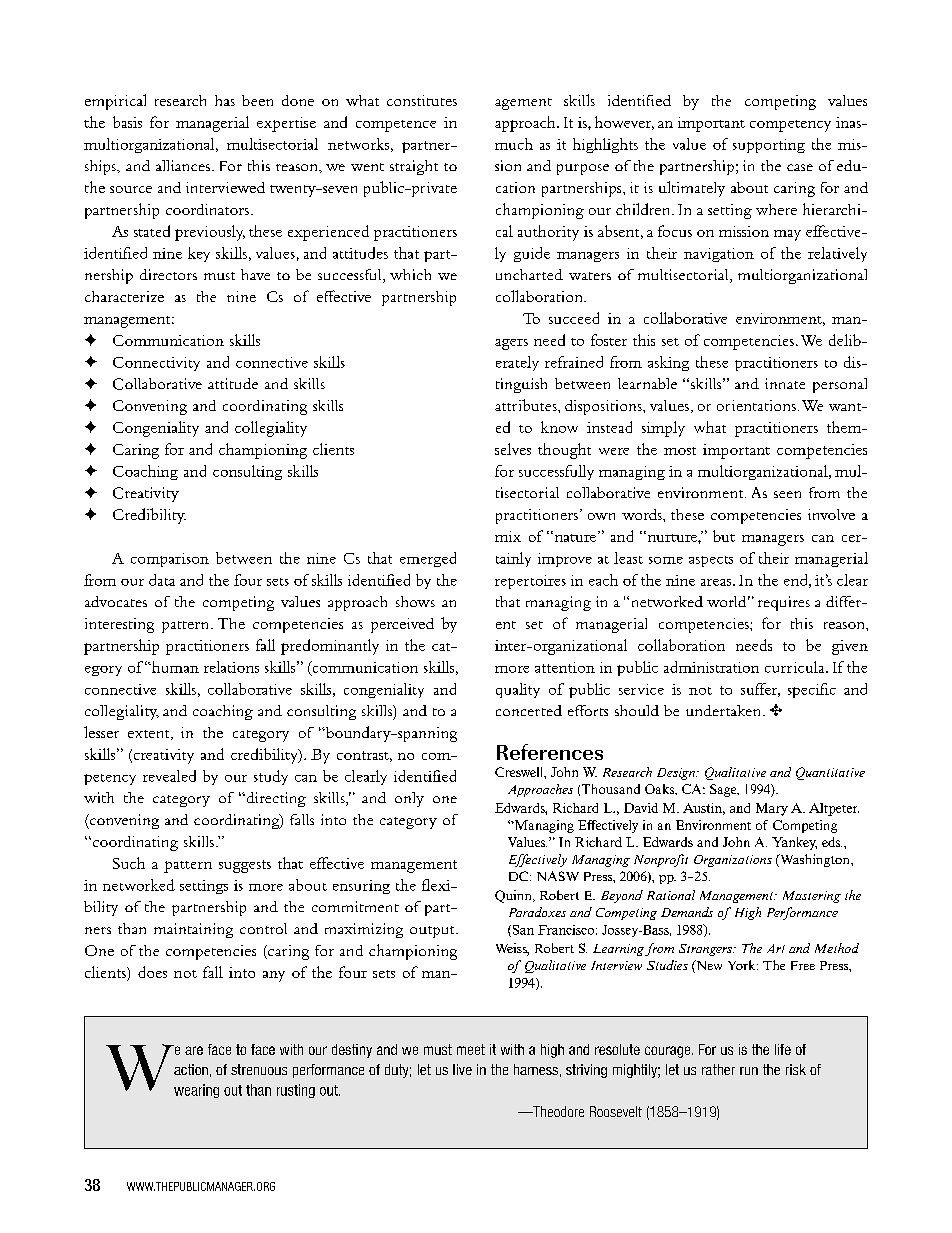 The height and width of the screenshot is (1233, 952). I want to click on extent, so click(150, 735).
